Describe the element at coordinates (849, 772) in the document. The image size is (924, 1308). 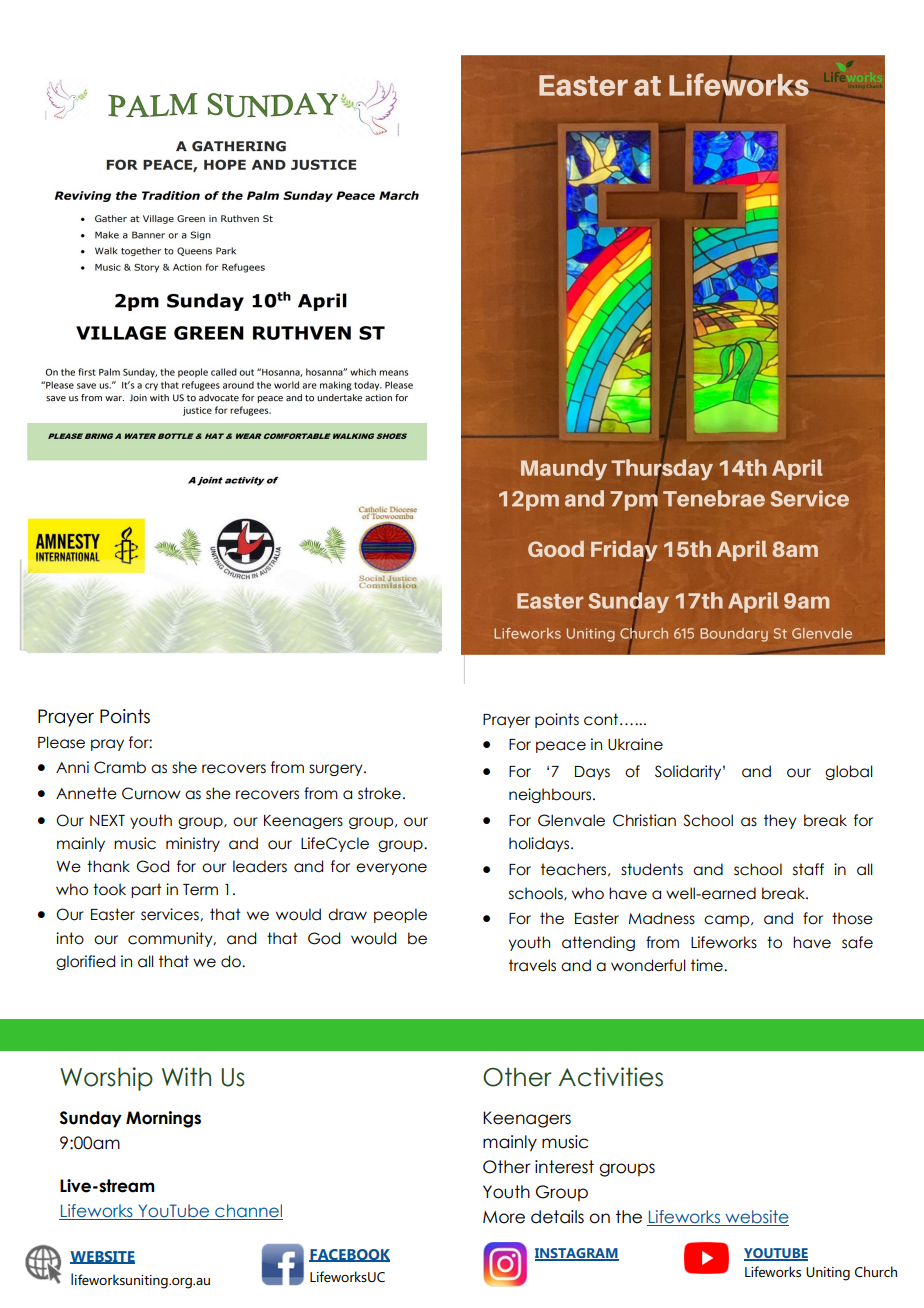
I see `global` at that location.
